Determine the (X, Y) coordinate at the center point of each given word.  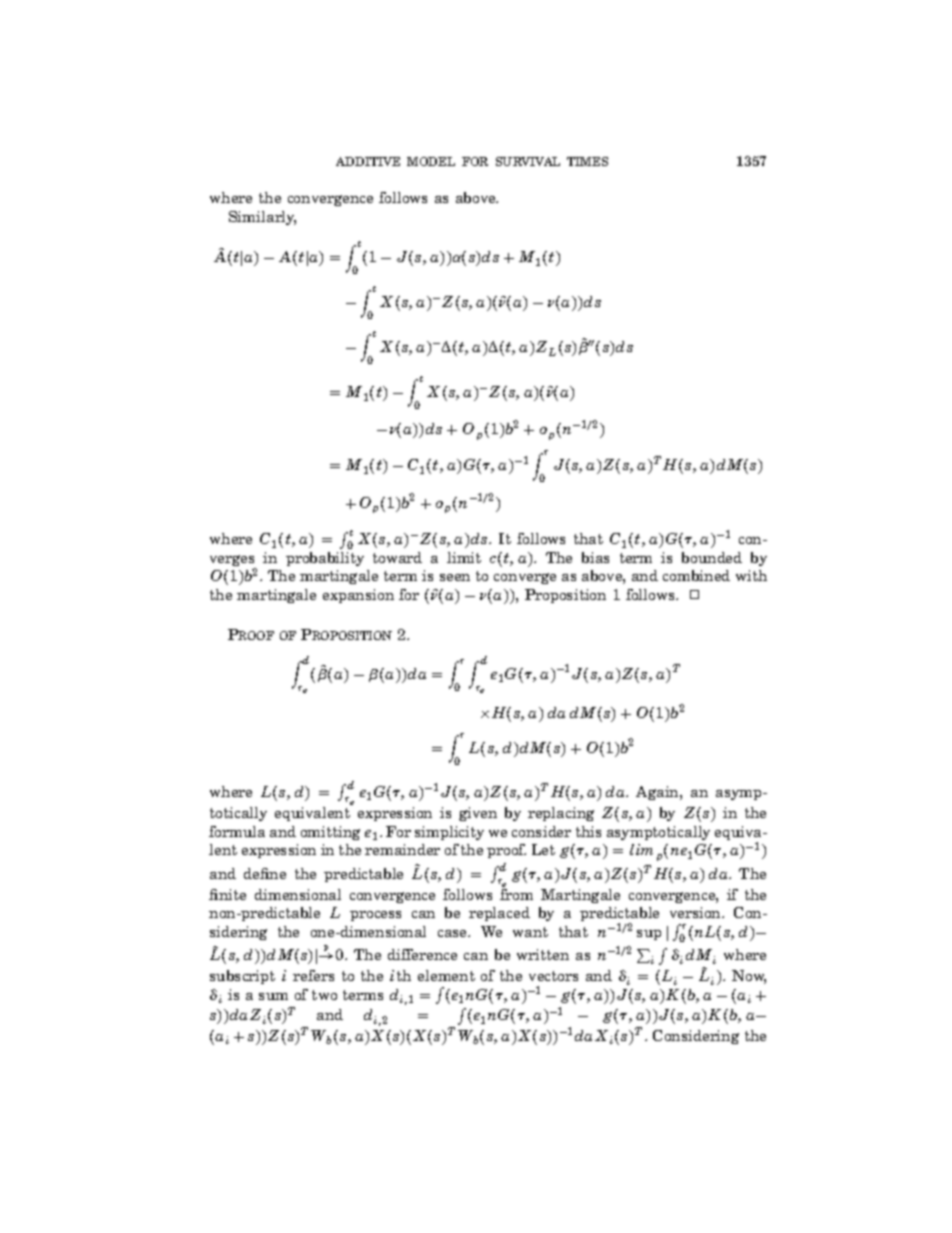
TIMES (587, 161)
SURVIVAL (528, 161)
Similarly (262, 218)
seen (455, 577)
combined (696, 575)
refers (313, 975)
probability (325, 559)
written (543, 954)
